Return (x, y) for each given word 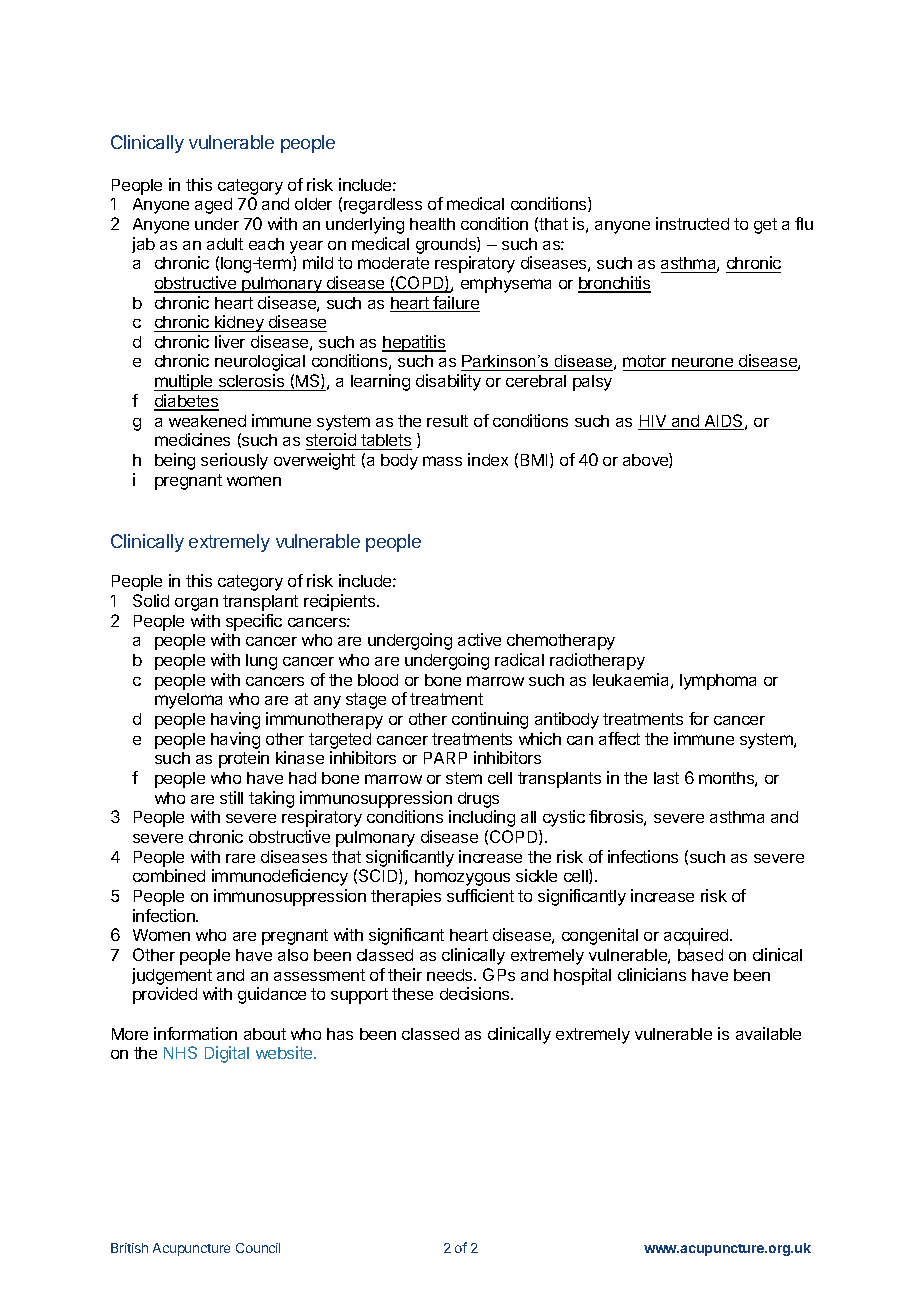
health (432, 224)
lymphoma (718, 682)
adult (225, 244)
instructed (692, 223)
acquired (697, 936)
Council (258, 1248)
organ (196, 604)
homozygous (462, 878)
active (479, 639)
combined (169, 875)
